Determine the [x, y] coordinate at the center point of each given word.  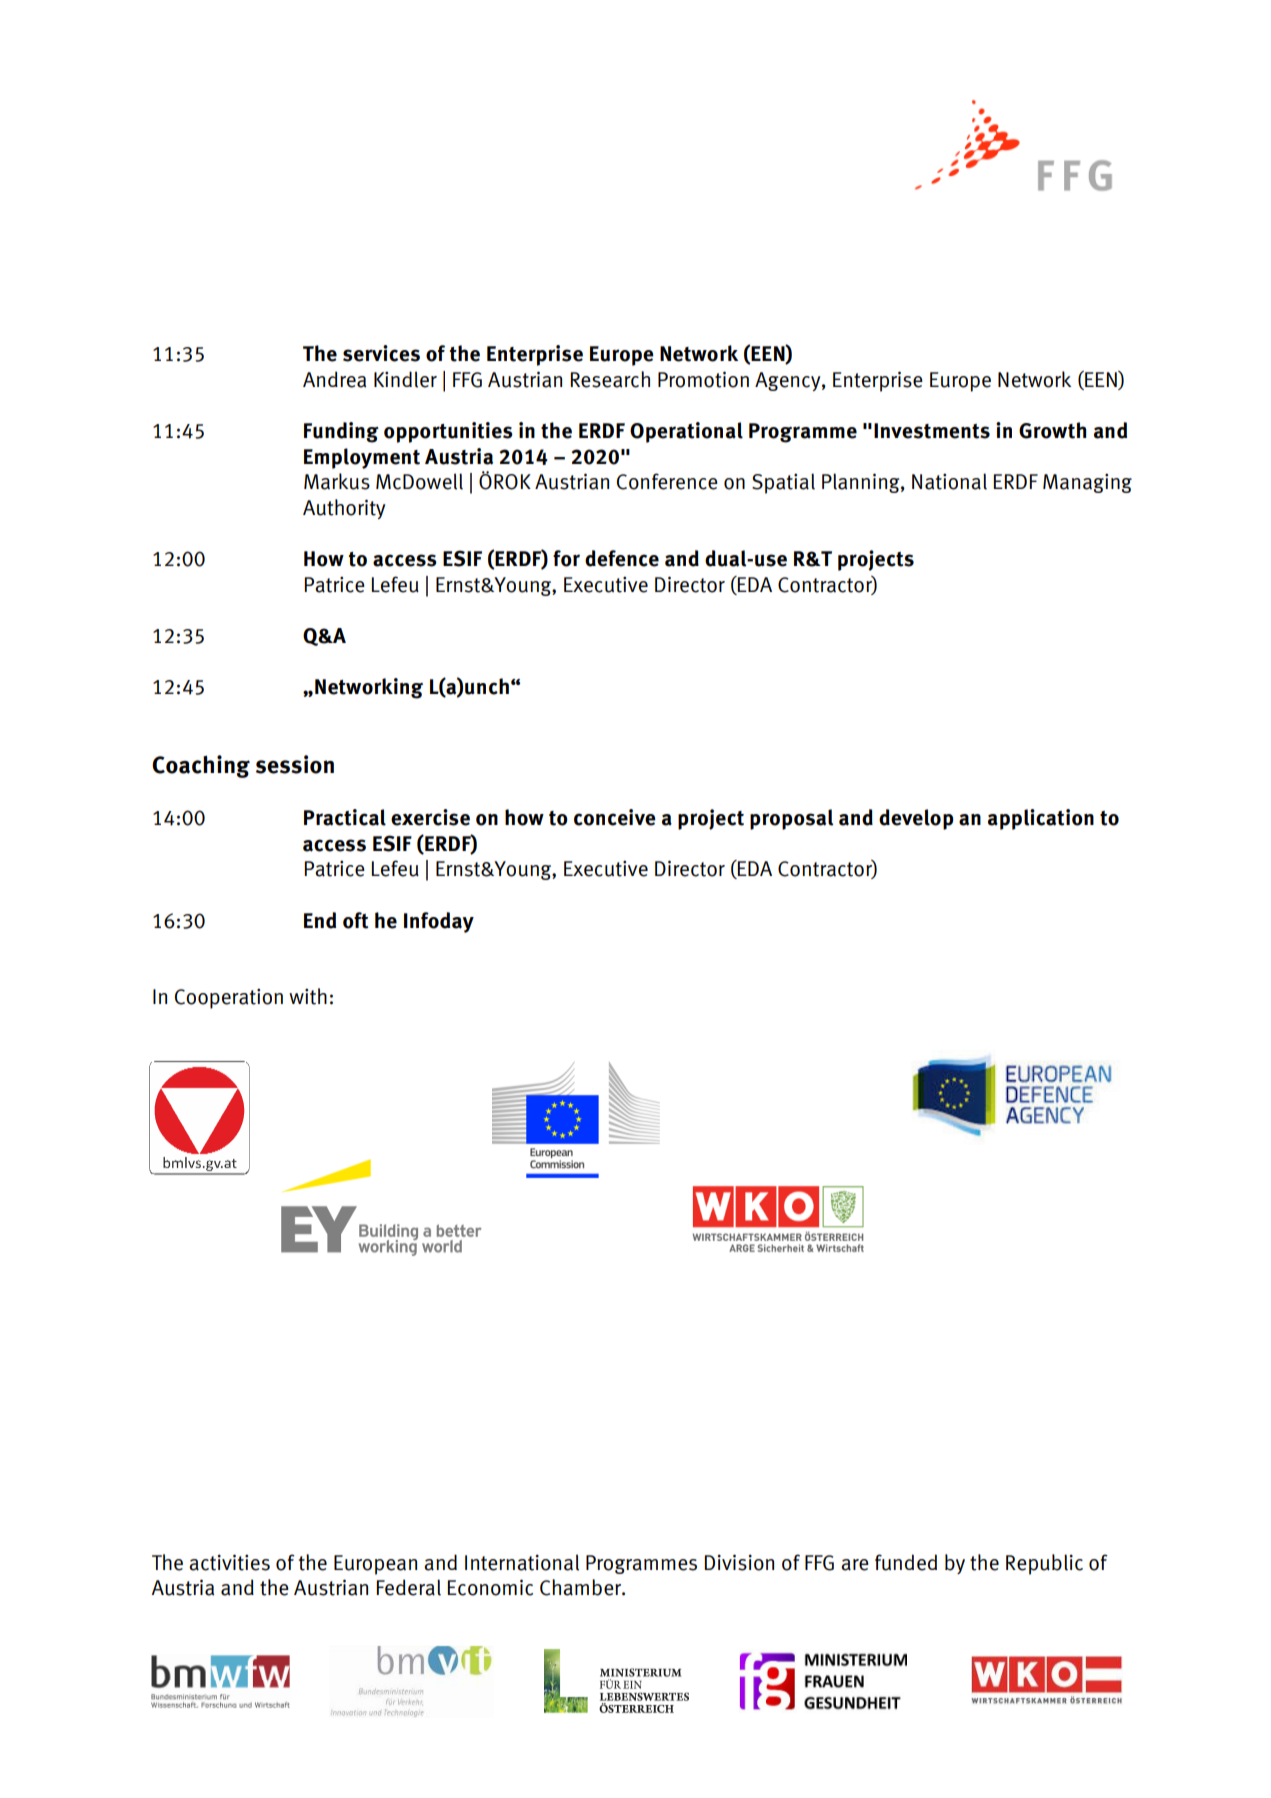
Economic [490, 1587]
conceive [615, 817]
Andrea [334, 379]
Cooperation [229, 998]
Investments [932, 431]
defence [622, 558]
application [1041, 819]
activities [229, 1562]
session [295, 764]
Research [610, 379]
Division [739, 1562]
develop [916, 819]
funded [906, 1562]
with [308, 996]
